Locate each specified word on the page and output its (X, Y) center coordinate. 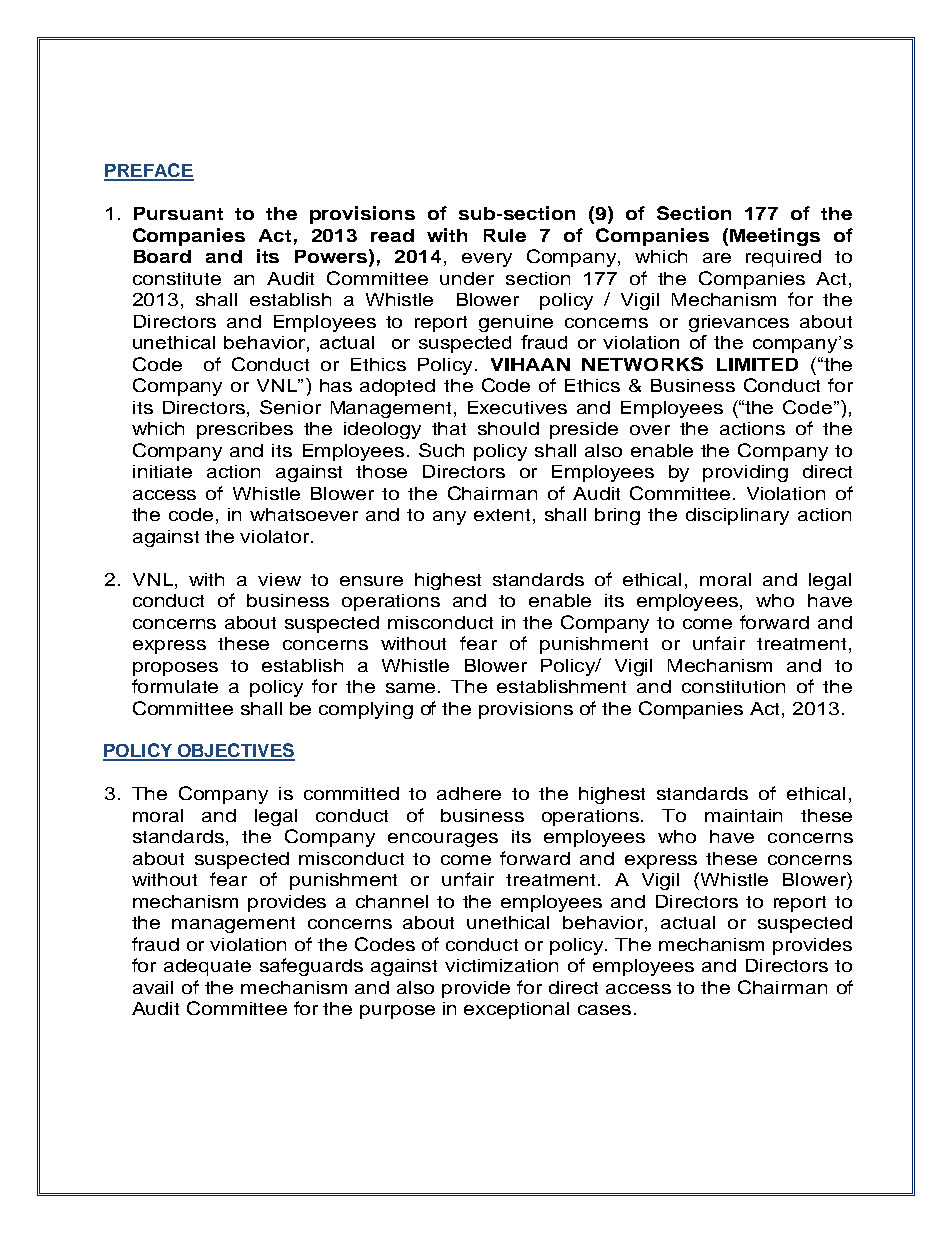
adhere (469, 793)
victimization (501, 965)
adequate (207, 967)
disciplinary (737, 516)
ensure (371, 581)
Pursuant (178, 213)
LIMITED (757, 364)
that (449, 428)
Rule (505, 235)
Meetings (775, 237)
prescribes (245, 430)
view (279, 579)
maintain (743, 815)
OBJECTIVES (235, 751)
